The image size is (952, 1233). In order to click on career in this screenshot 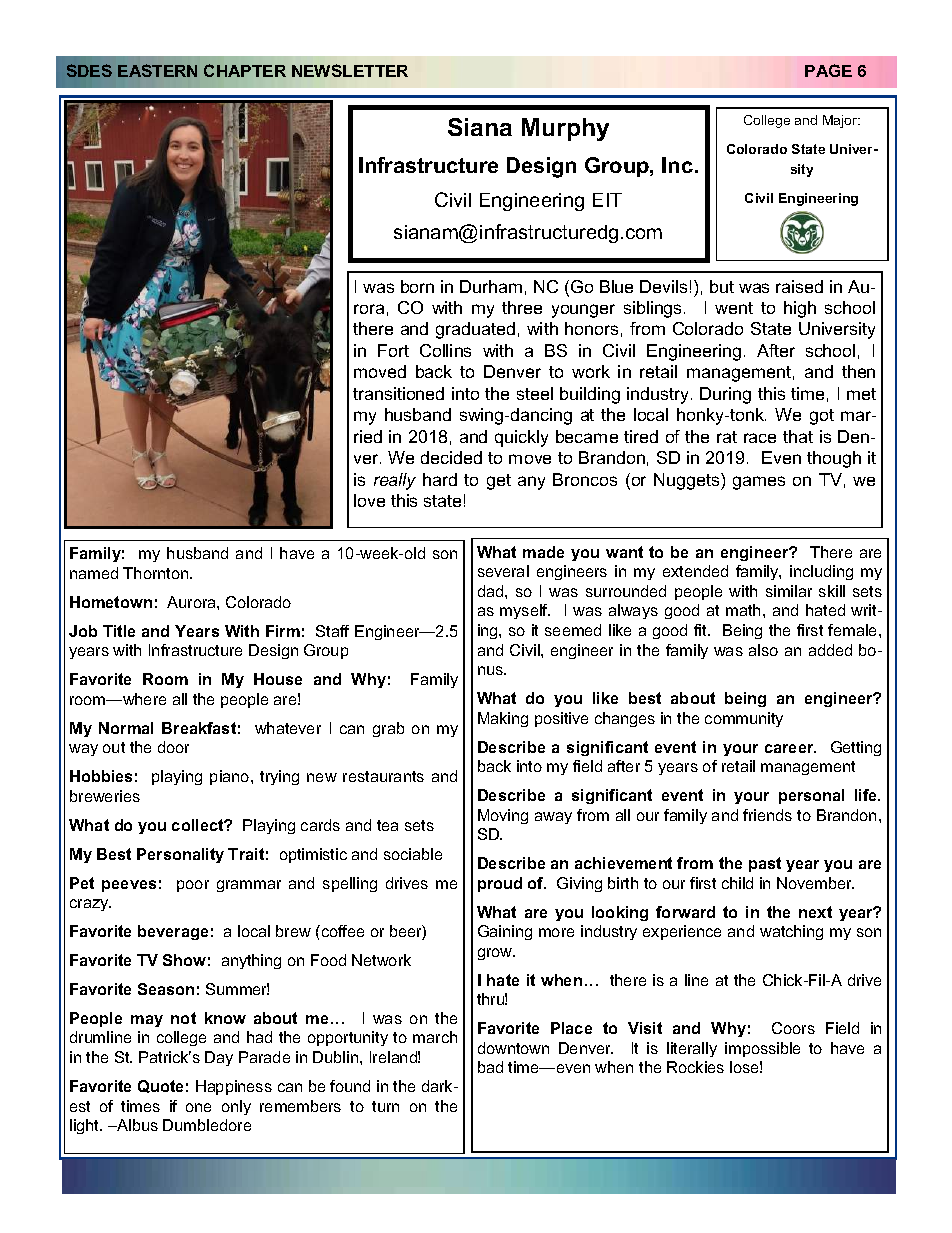, I will do `click(790, 748)`.
